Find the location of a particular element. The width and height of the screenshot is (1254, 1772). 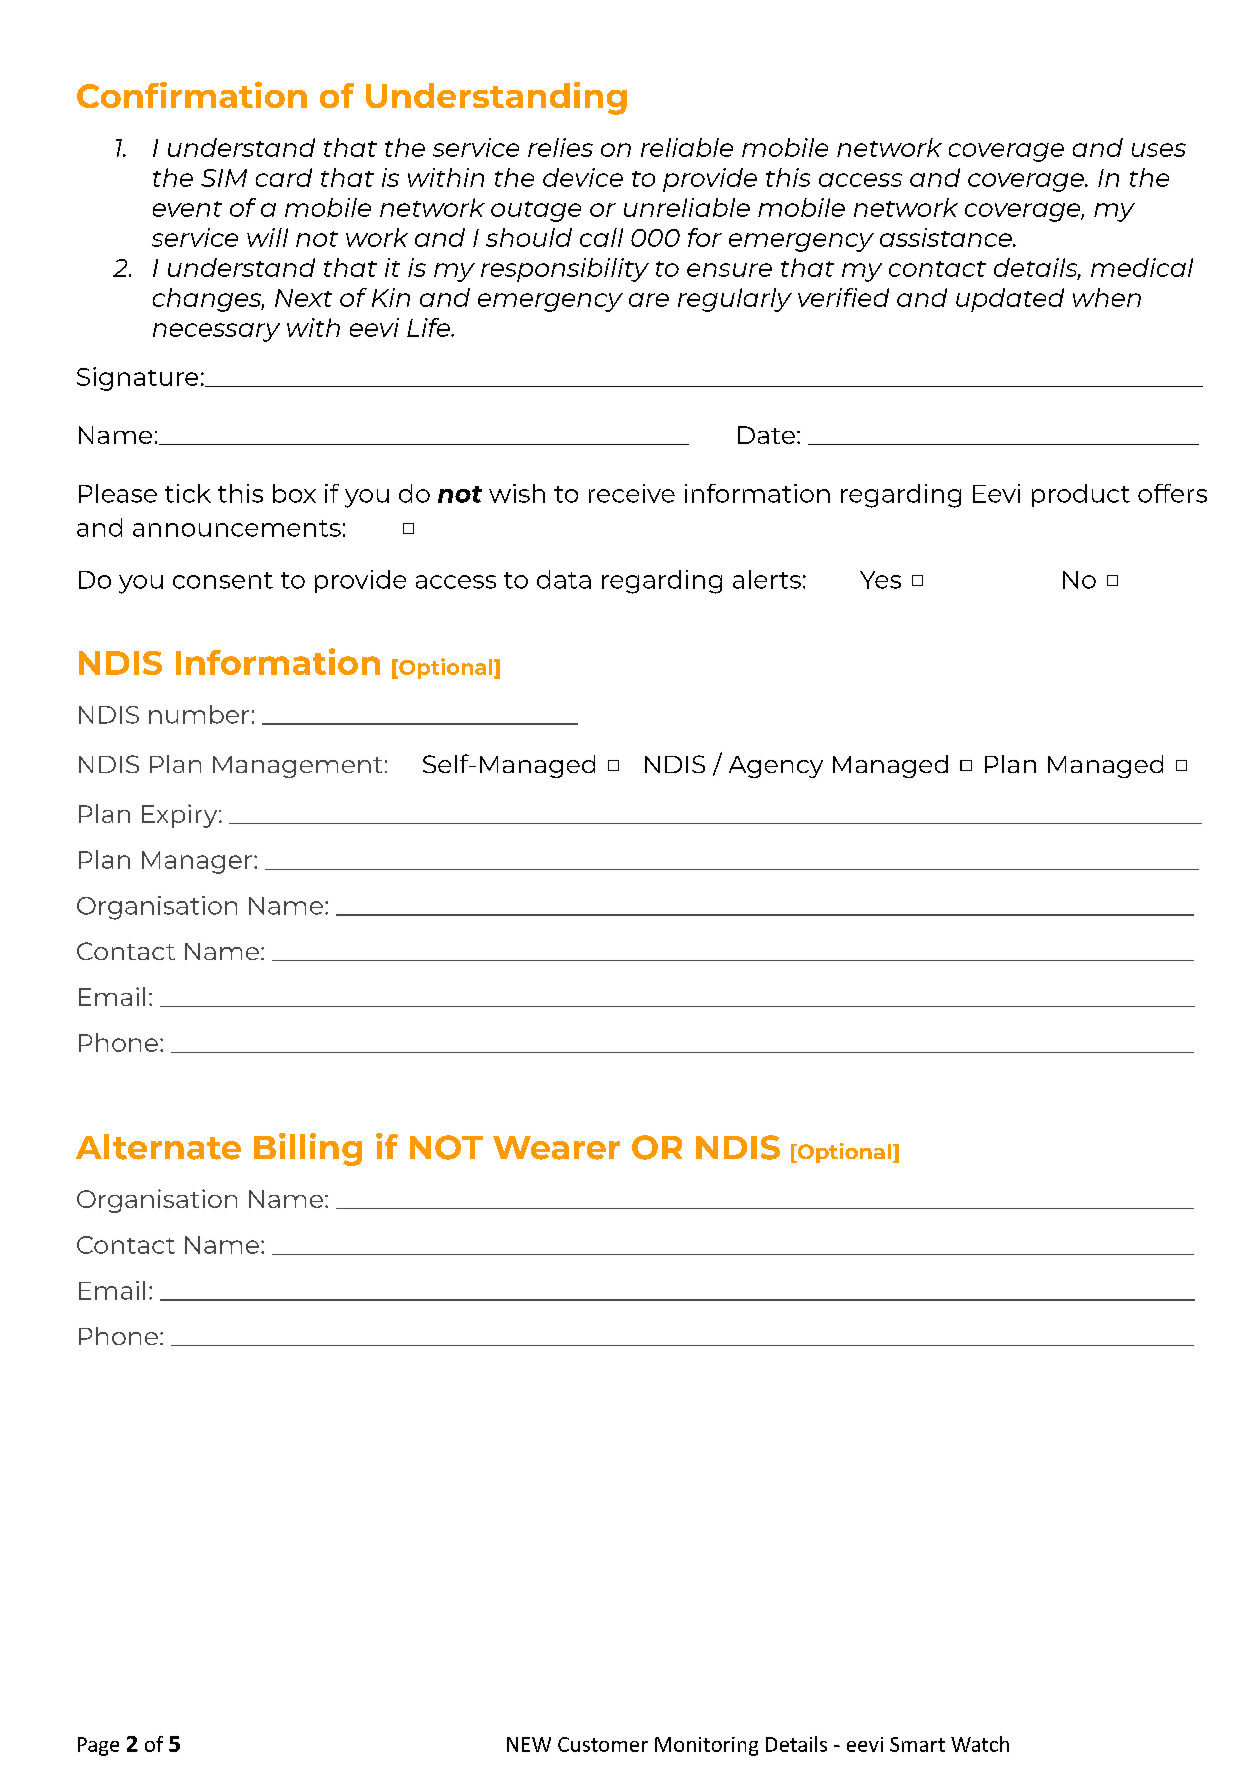

Manager is located at coordinates (197, 862).
